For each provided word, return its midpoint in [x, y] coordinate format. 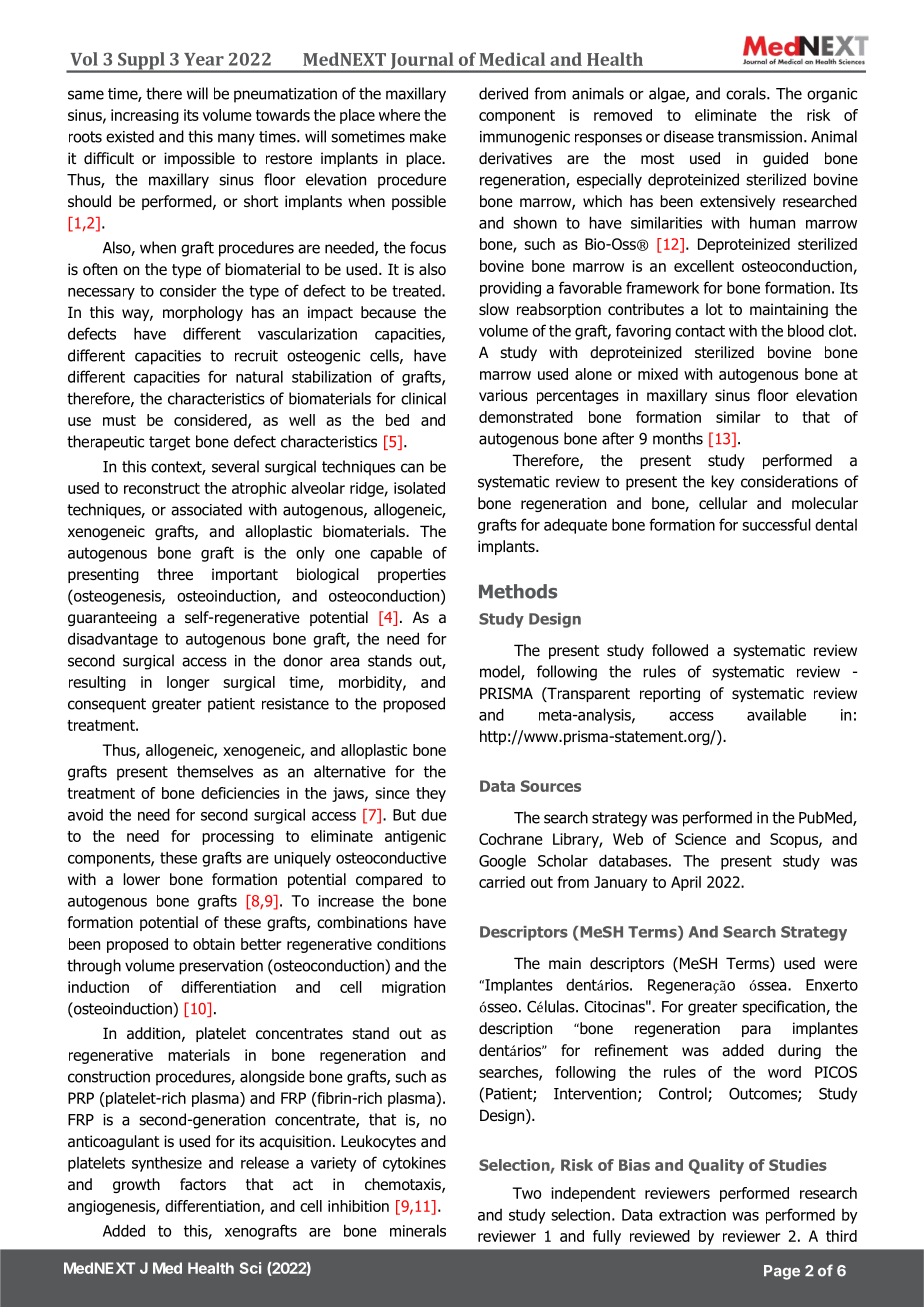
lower [142, 879]
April [686, 883]
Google [502, 862]
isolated [419, 488]
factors [203, 1184]
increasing [145, 116]
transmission [760, 137]
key [722, 483]
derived [503, 93]
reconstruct [162, 488]
